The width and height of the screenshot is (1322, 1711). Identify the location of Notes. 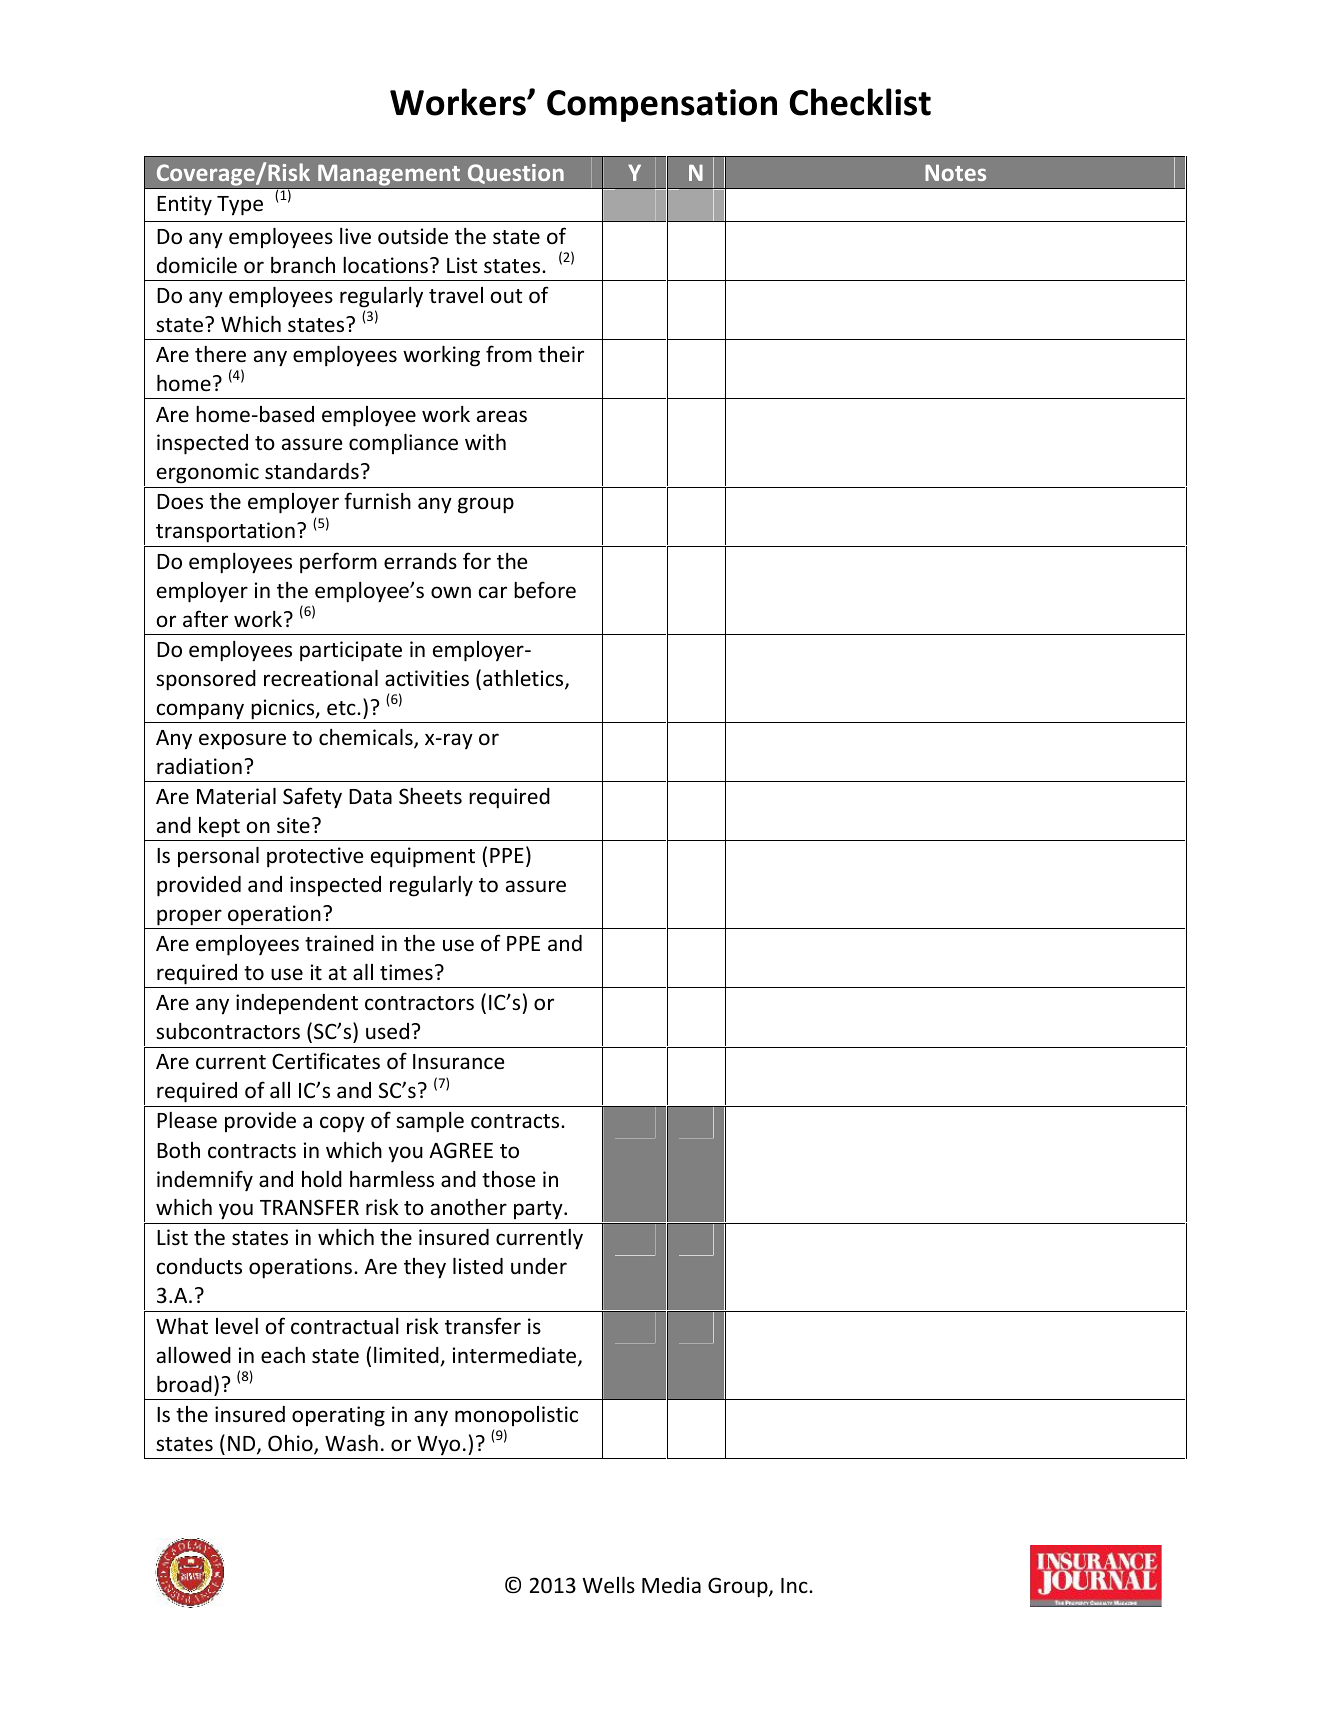
(955, 172).
